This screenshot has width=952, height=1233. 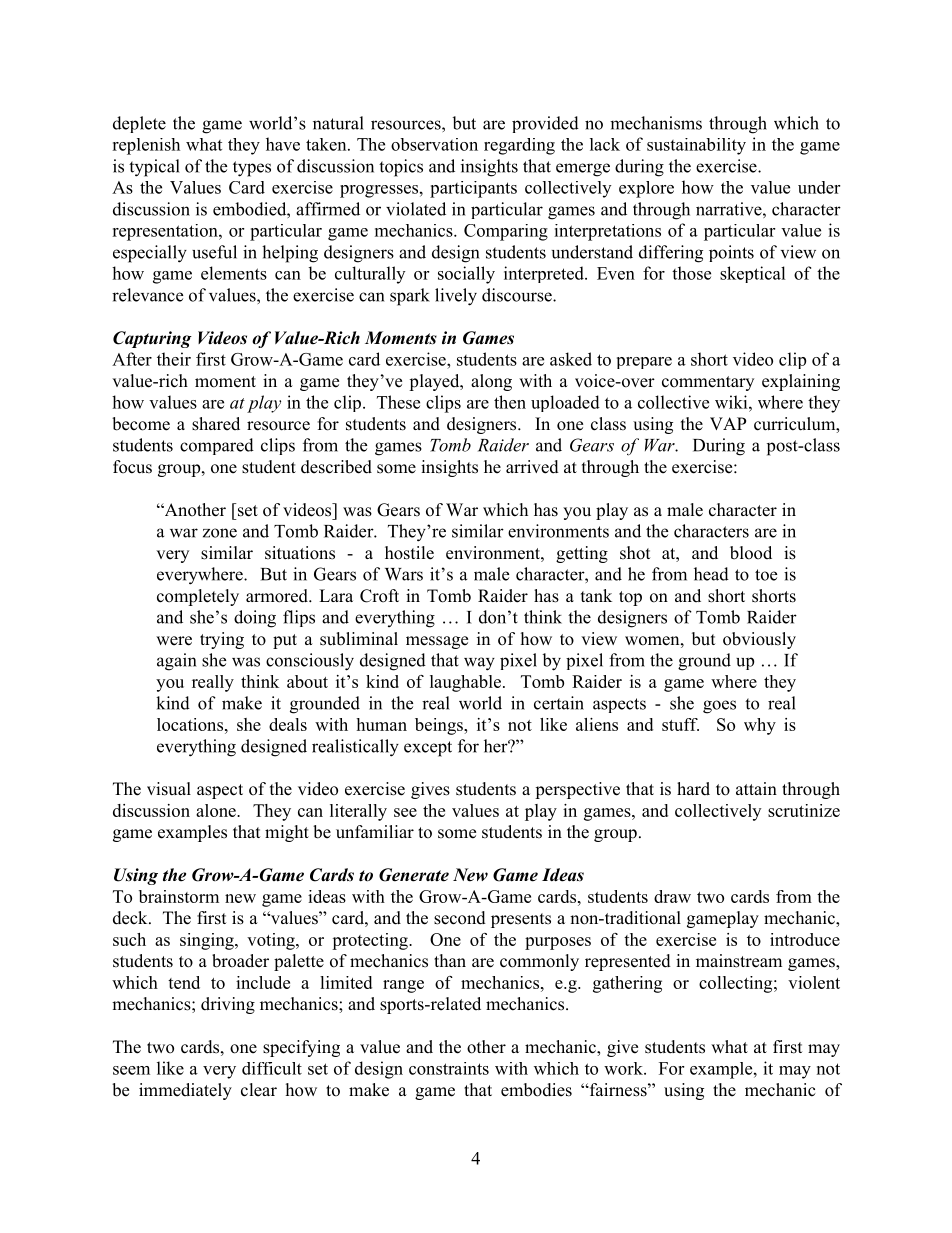 I want to click on constraints, so click(x=449, y=1068).
